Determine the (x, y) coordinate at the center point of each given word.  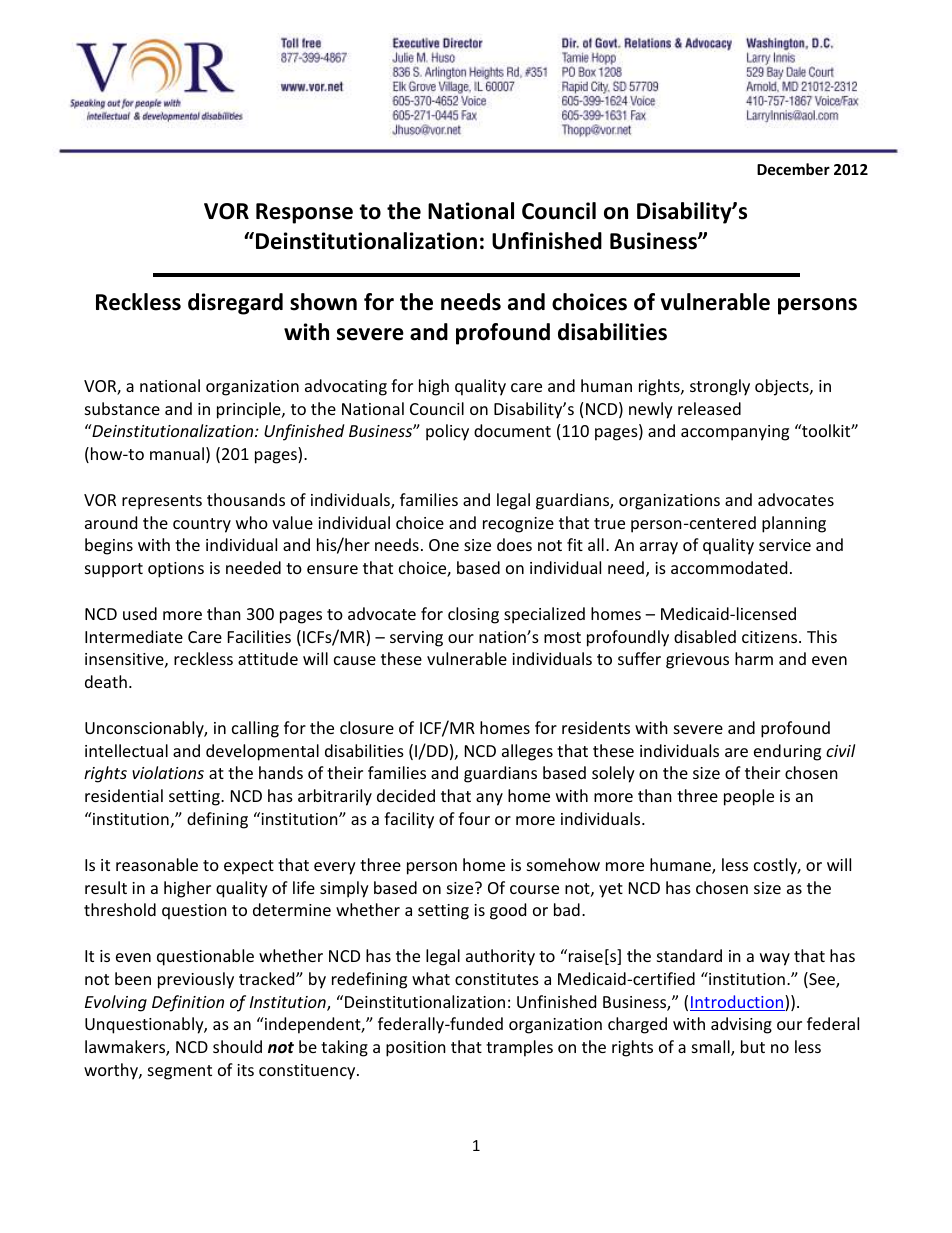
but (753, 1046)
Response (304, 213)
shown (323, 302)
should (237, 1046)
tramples (519, 1048)
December (793, 169)
